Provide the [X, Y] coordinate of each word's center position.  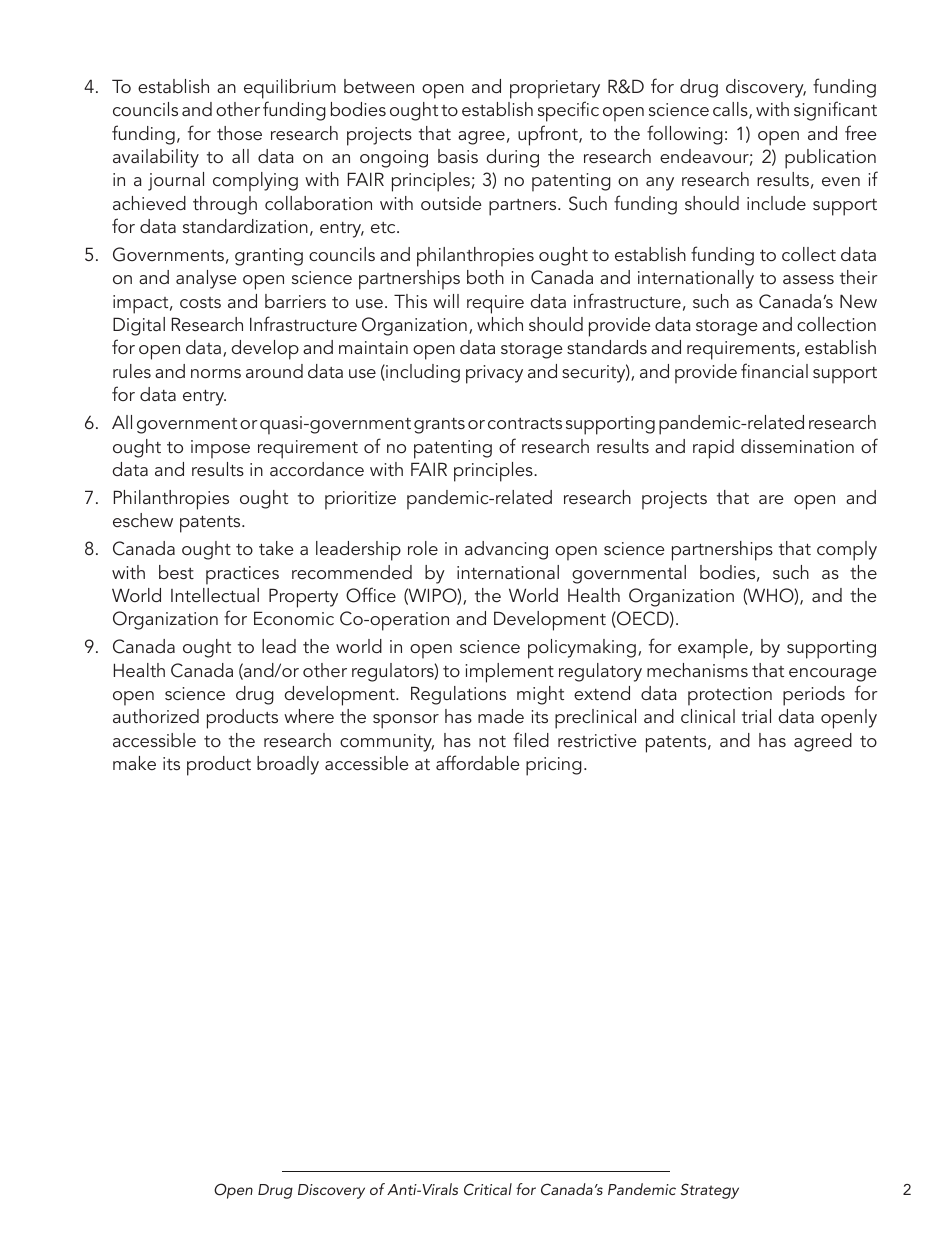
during [512, 158]
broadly [288, 765]
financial [774, 370]
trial [756, 716]
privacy [494, 374]
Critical [488, 1189]
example [713, 649]
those [239, 133]
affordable [477, 762]
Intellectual [215, 595]
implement [509, 673]
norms [216, 373]
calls [731, 110]
